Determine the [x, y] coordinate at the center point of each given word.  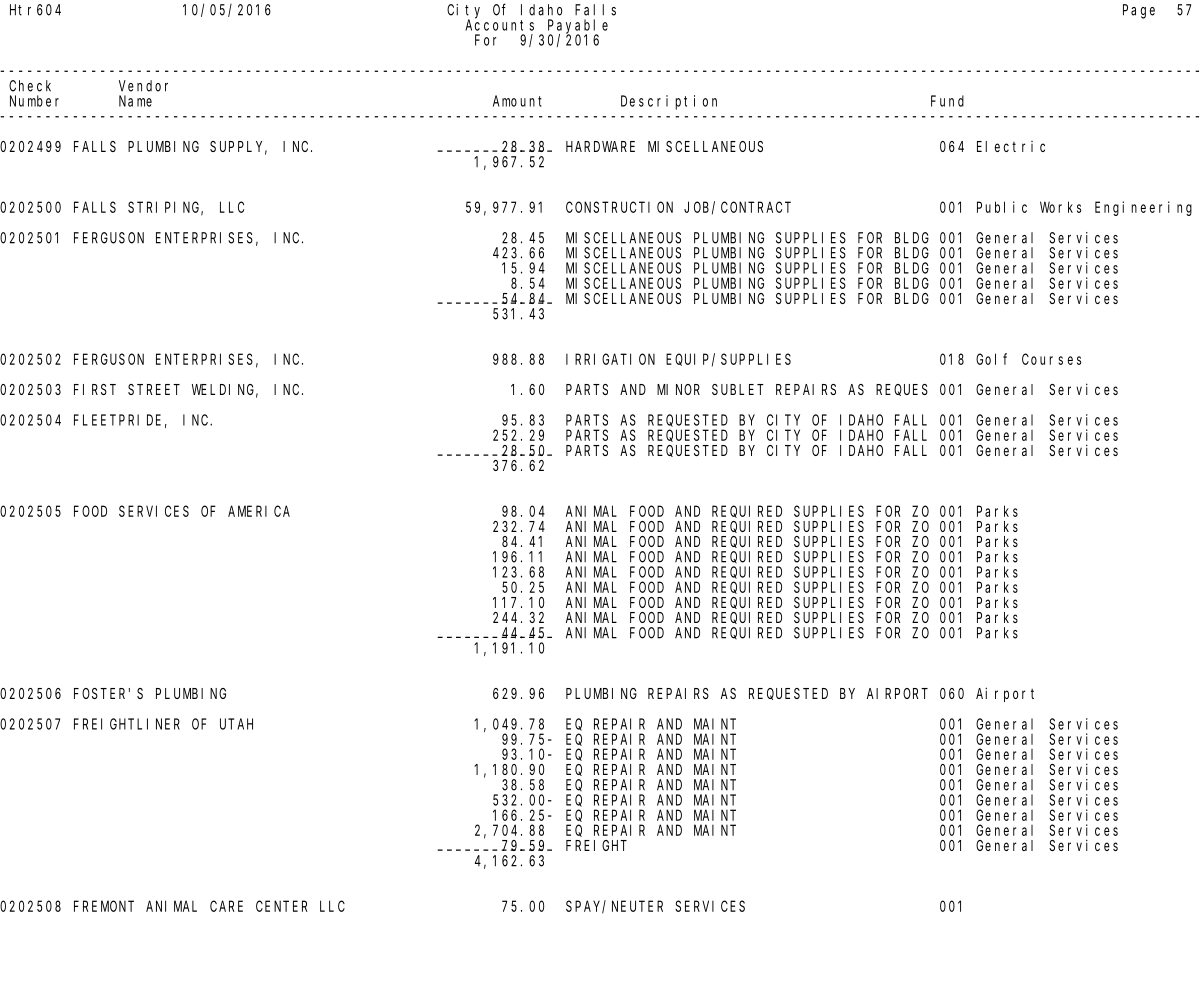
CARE [226, 906]
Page [1139, 11]
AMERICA [259, 511]
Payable [578, 27]
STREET [154, 389]
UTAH [236, 724]
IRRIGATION [610, 359]
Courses [1051, 359]
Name [135, 101]
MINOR [678, 389]
